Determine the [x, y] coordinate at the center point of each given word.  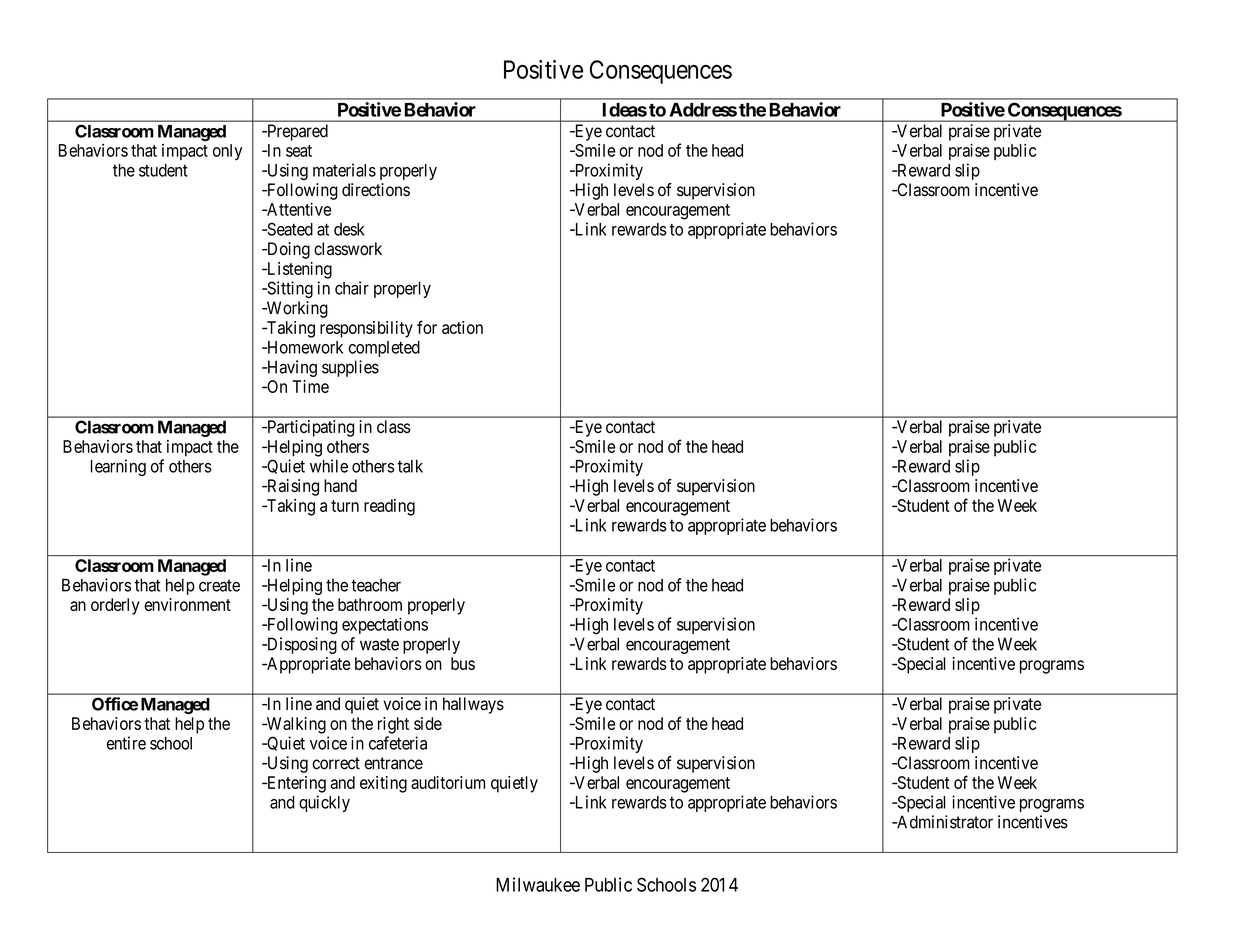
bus [463, 663]
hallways [473, 705]
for [427, 327]
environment [187, 604]
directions [376, 190]
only [227, 152]
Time [310, 386]
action [462, 327]
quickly [324, 803]
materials [344, 170]
